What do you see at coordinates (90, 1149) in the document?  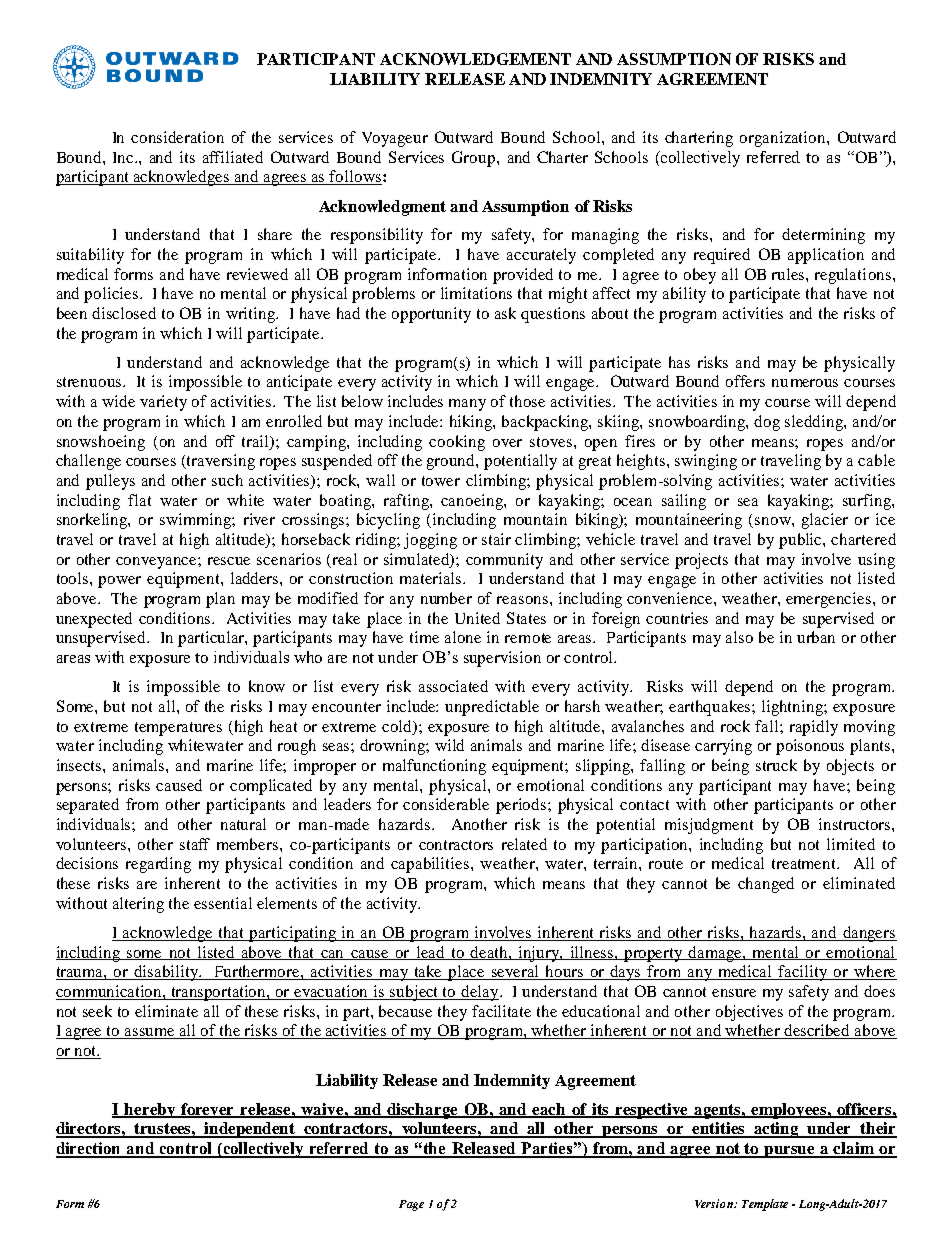 I see `direction` at bounding box center [90, 1149].
